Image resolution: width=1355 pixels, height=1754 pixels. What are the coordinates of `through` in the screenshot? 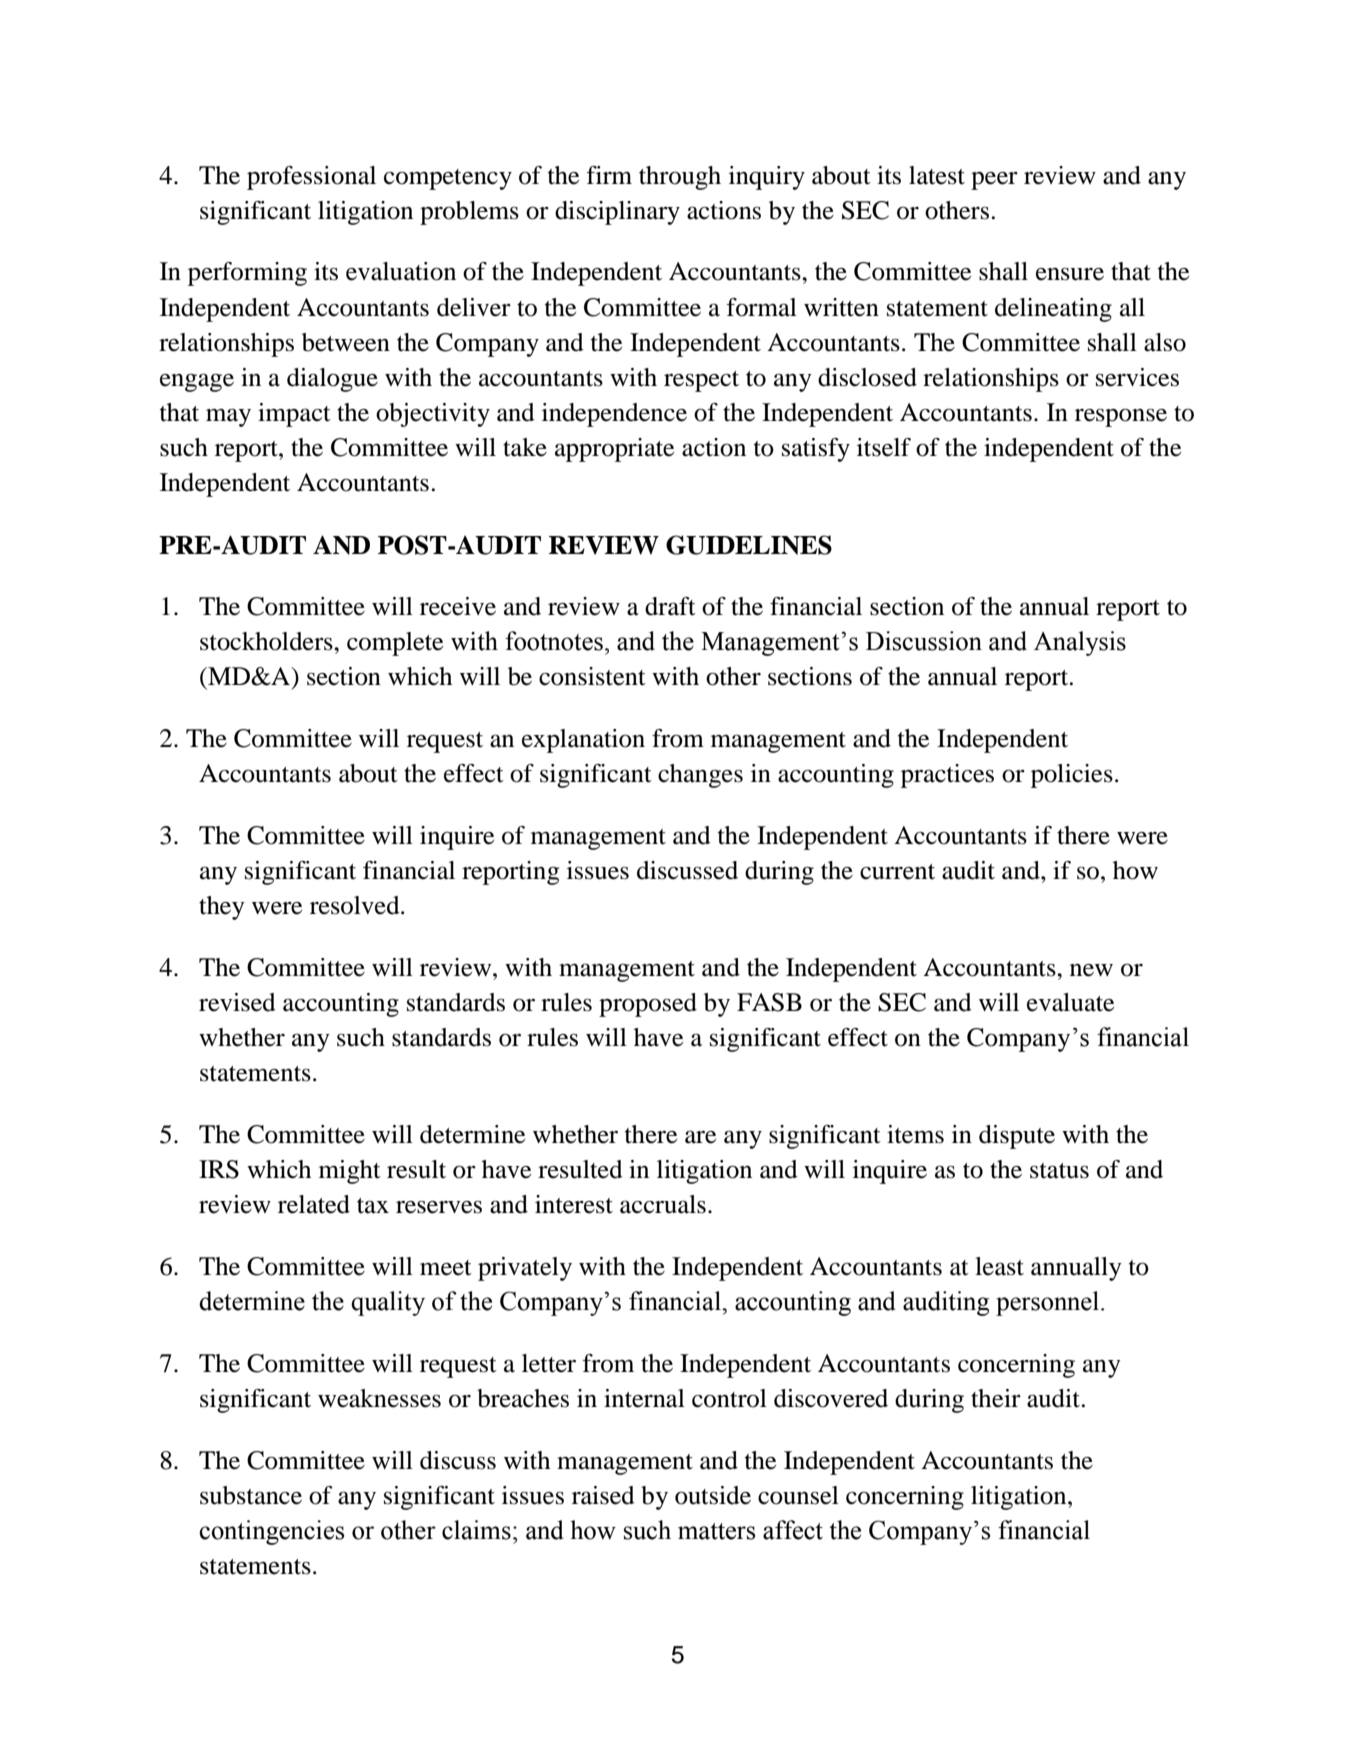 It's located at (680, 178).
